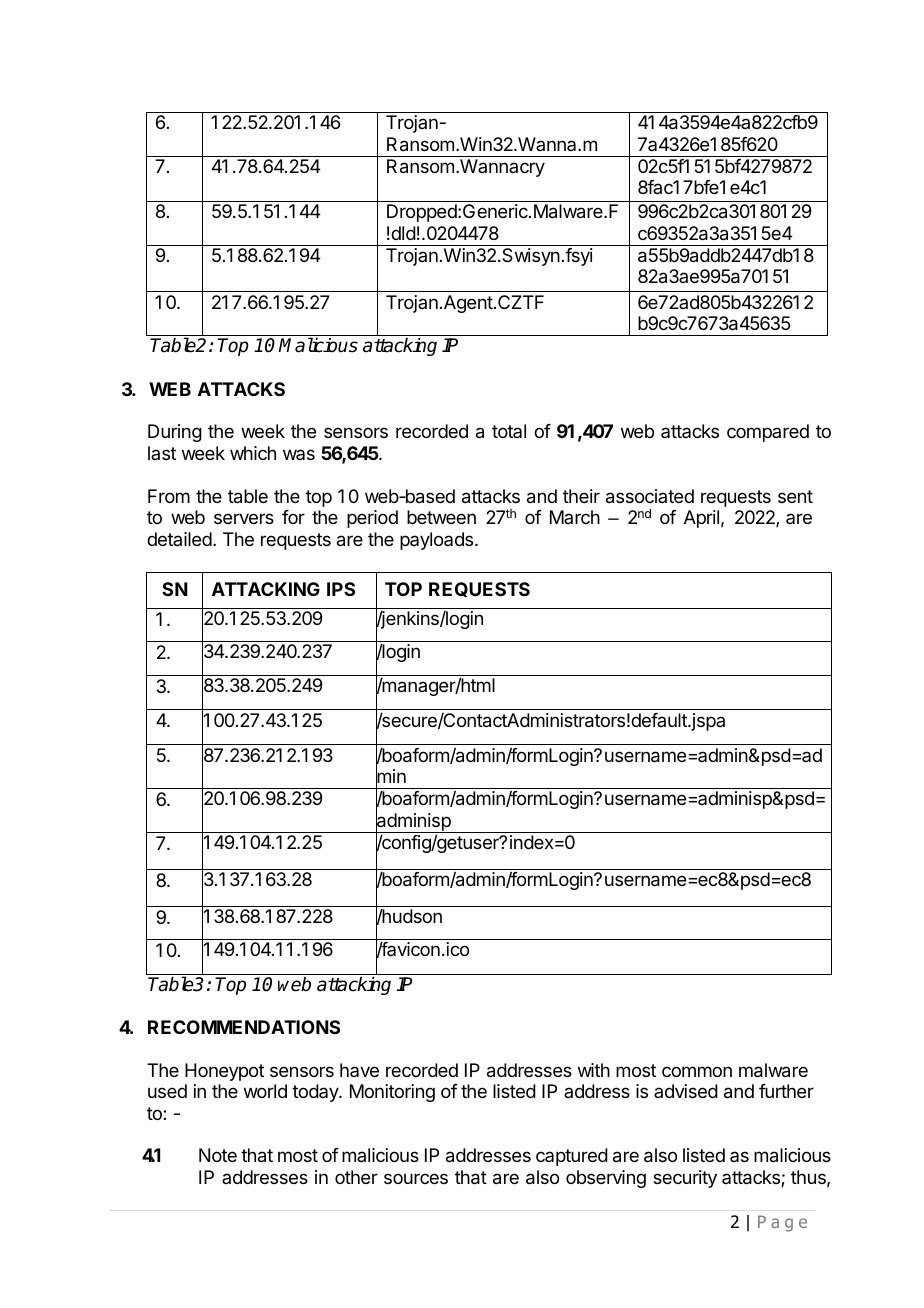 The width and height of the screenshot is (924, 1308). What do you see at coordinates (341, 589) in the screenshot?
I see `IPS` at bounding box center [341, 589].
